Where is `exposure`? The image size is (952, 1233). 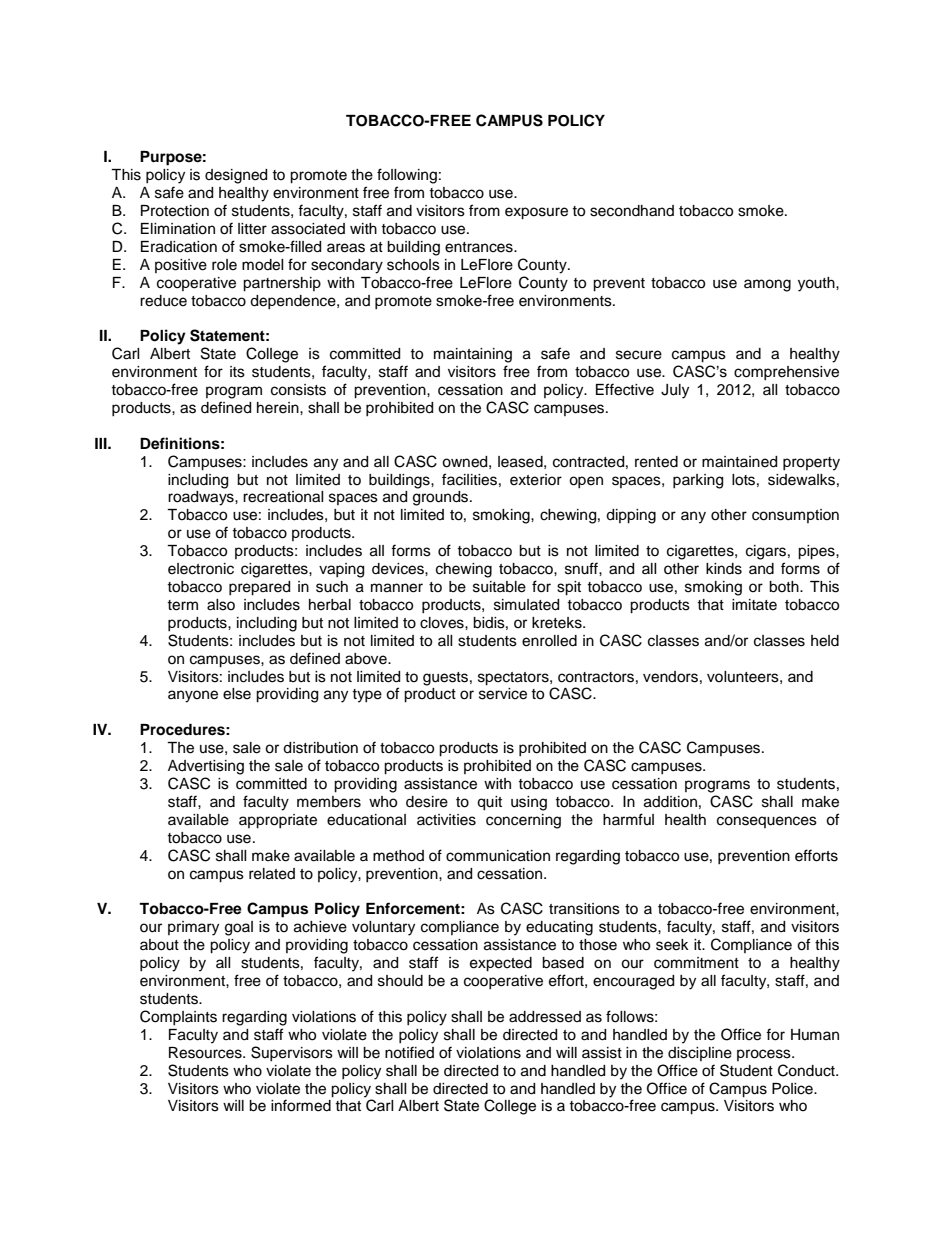 exposure is located at coordinates (536, 213).
